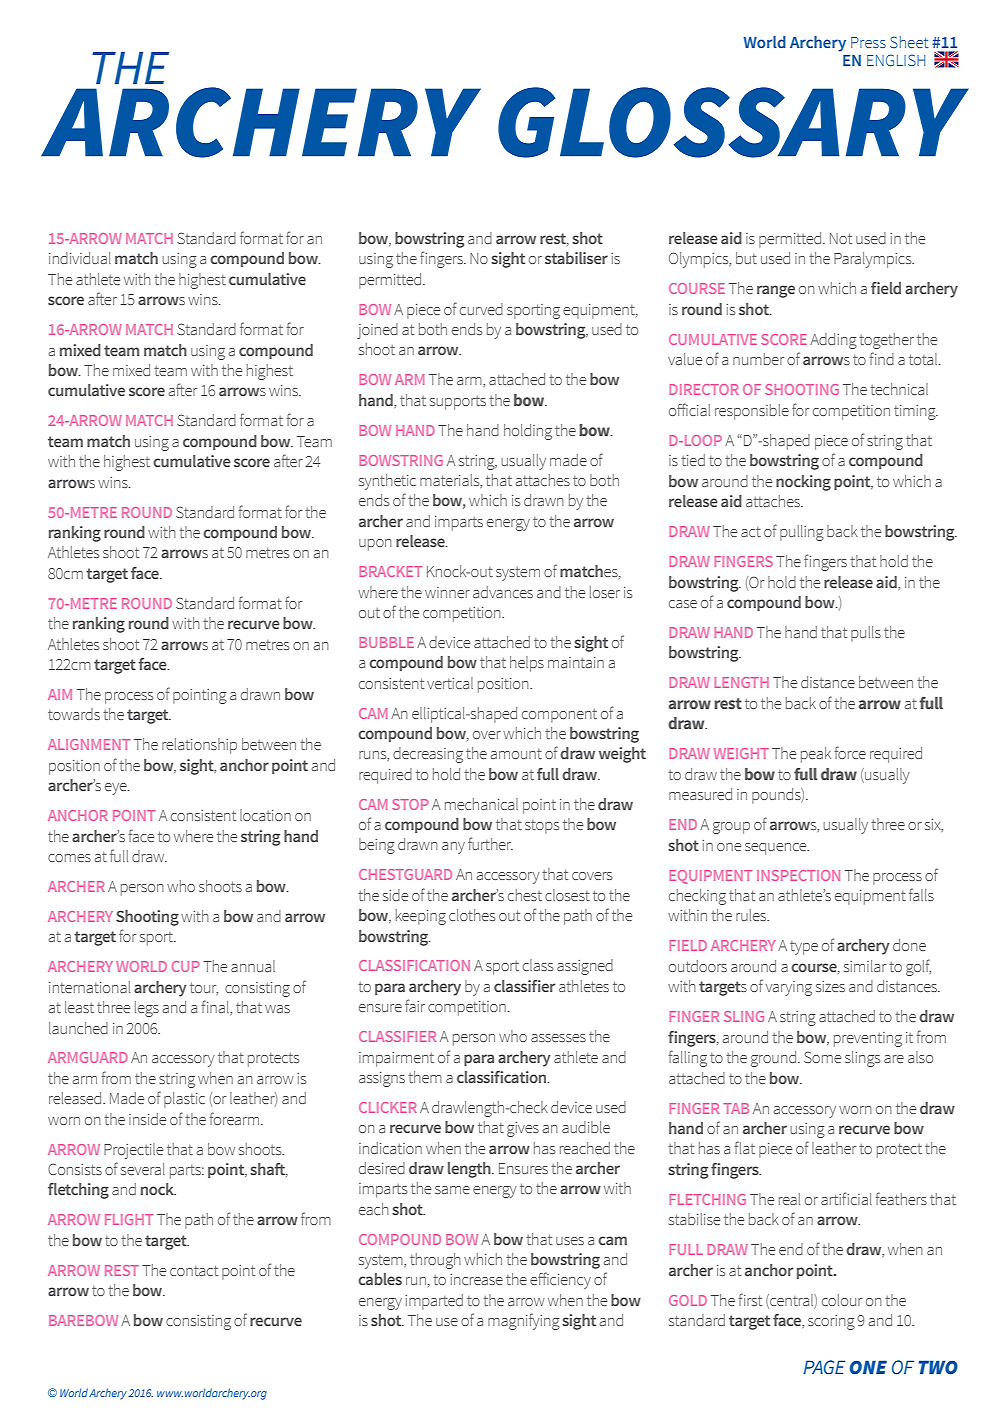  I want to click on legs, so click(147, 1009).
